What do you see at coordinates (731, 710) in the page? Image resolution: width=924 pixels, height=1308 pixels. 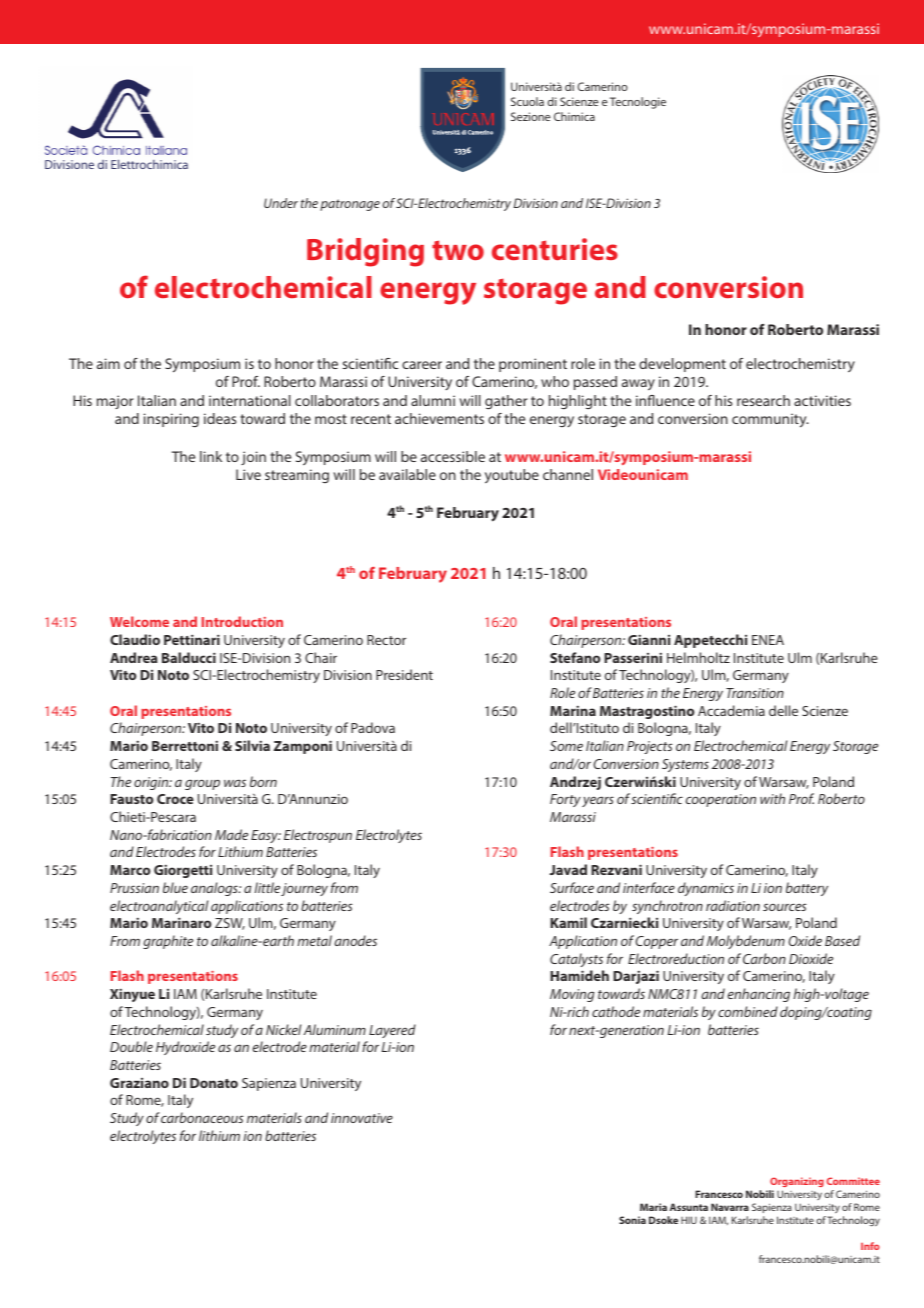 I see `Accademia` at bounding box center [731, 710].
